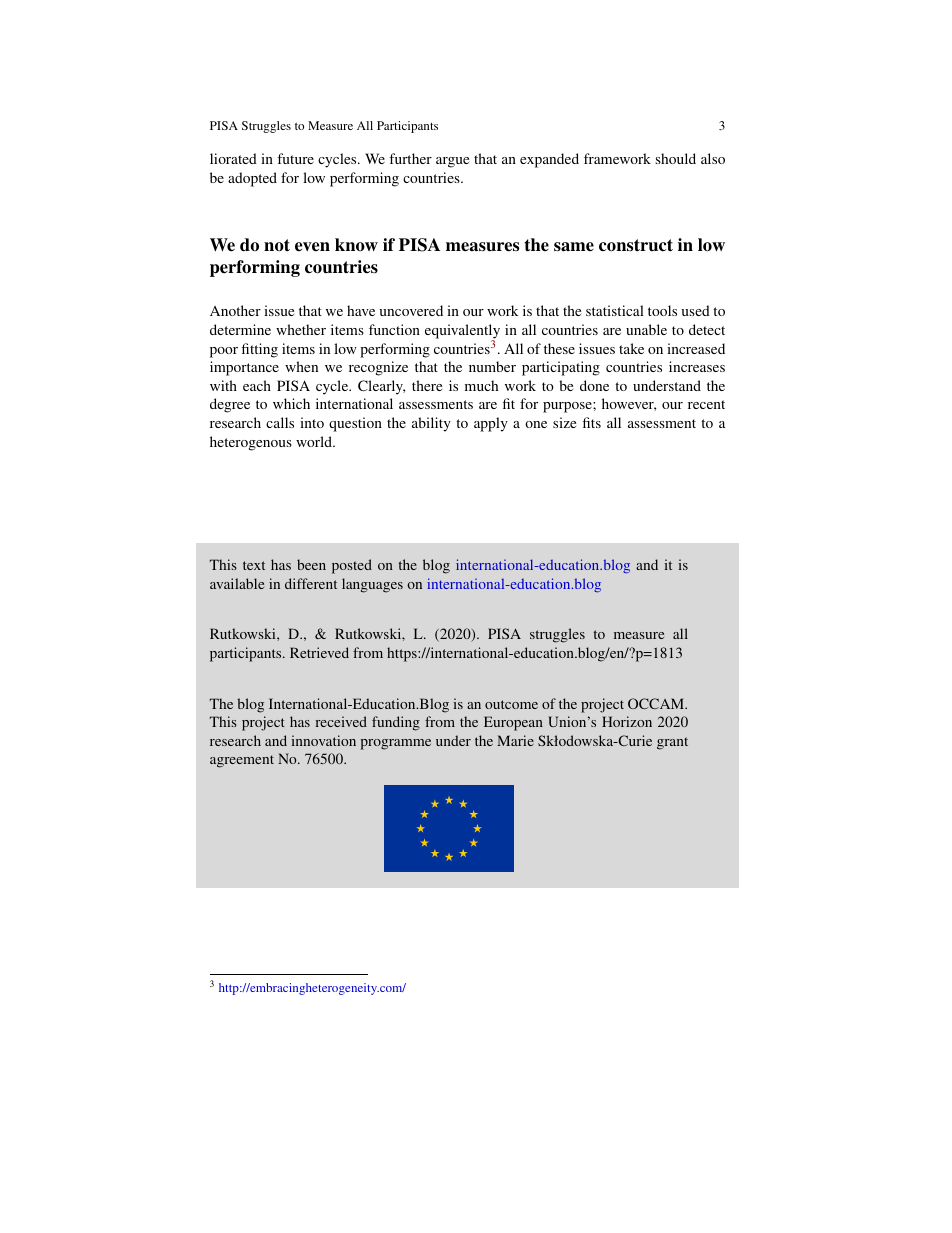 The height and width of the page is (1233, 952). I want to click on should, so click(675, 158).
